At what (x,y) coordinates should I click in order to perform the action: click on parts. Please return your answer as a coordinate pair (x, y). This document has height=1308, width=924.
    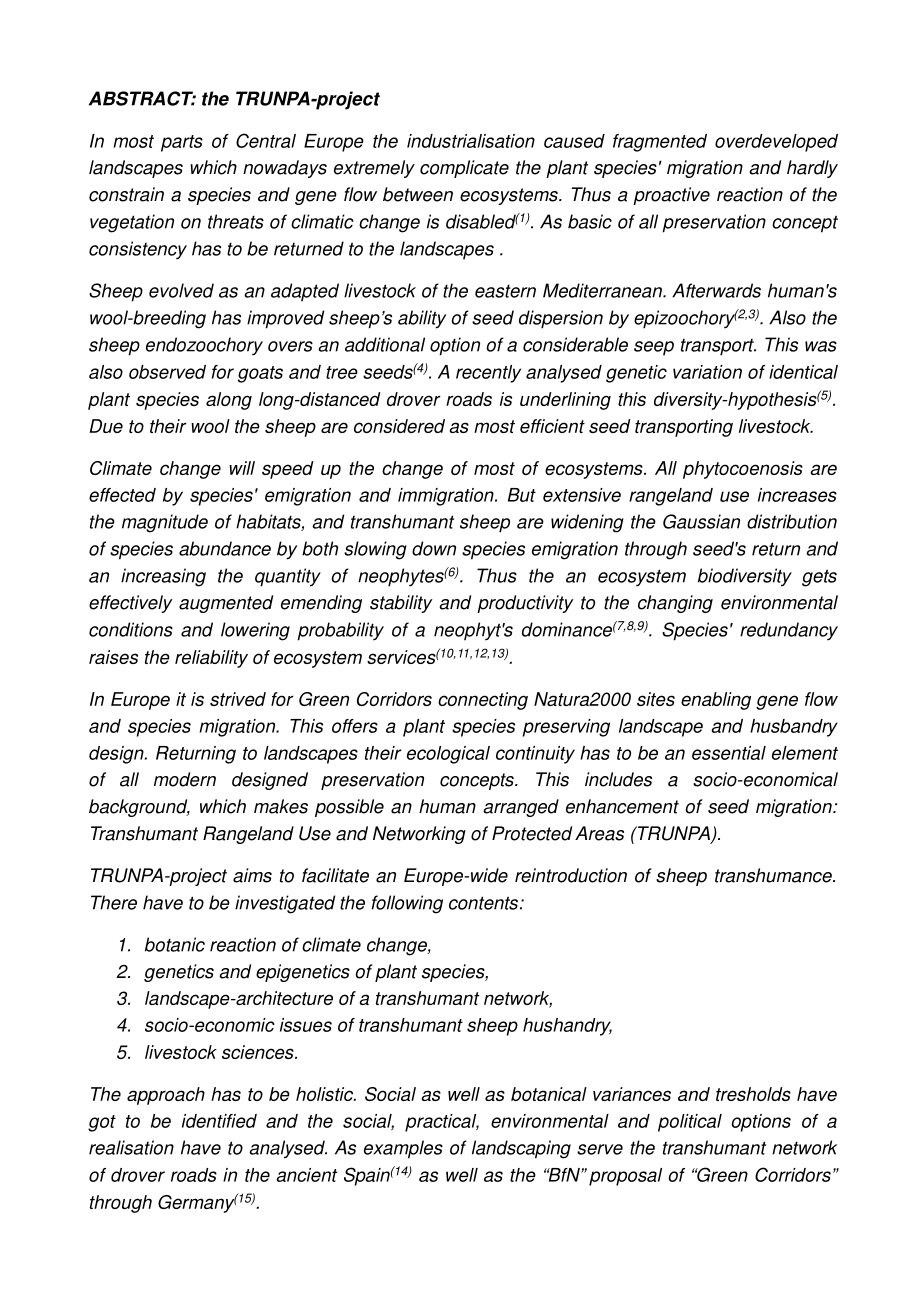
    Looking at the image, I should click on (182, 143).
